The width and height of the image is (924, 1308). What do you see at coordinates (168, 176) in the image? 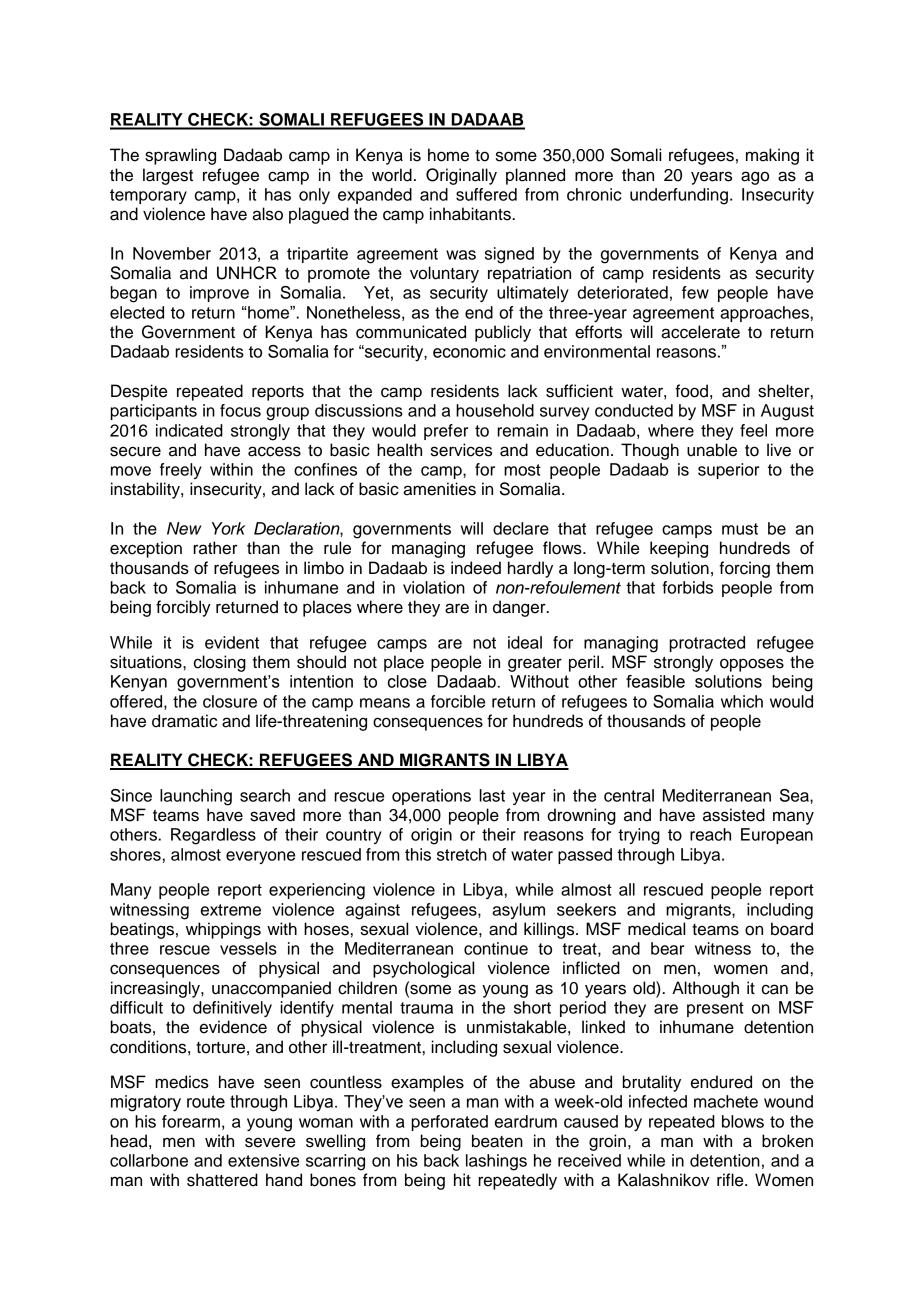
I see `largest` at bounding box center [168, 176].
